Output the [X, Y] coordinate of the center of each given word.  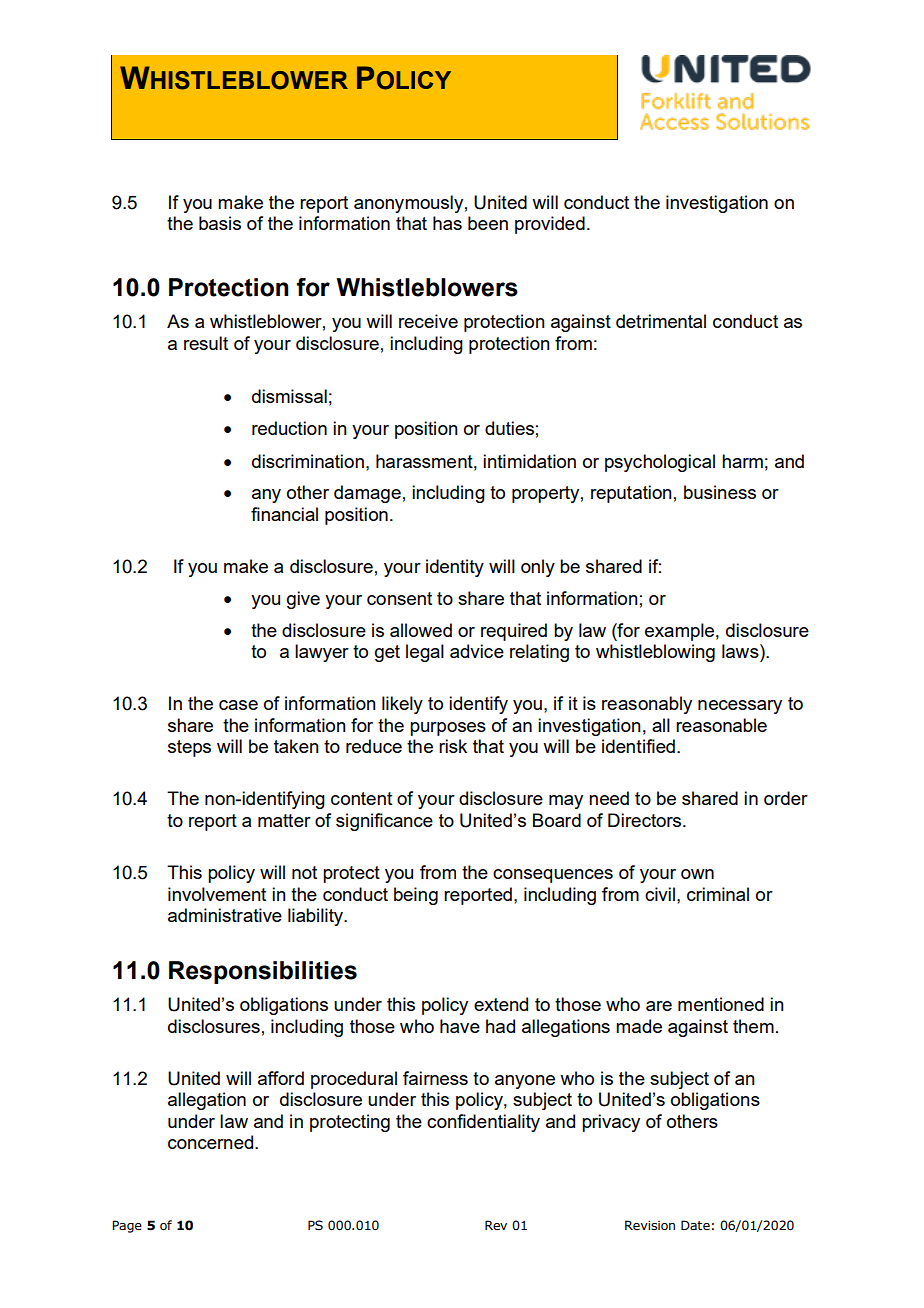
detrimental [661, 321]
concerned [212, 1142]
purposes [448, 729]
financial [284, 514]
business [720, 492]
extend [501, 1004]
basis [220, 223]
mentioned [721, 1004]
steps [189, 748]
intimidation [529, 461]
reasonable [721, 725]
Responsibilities [263, 972]
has [447, 223]
